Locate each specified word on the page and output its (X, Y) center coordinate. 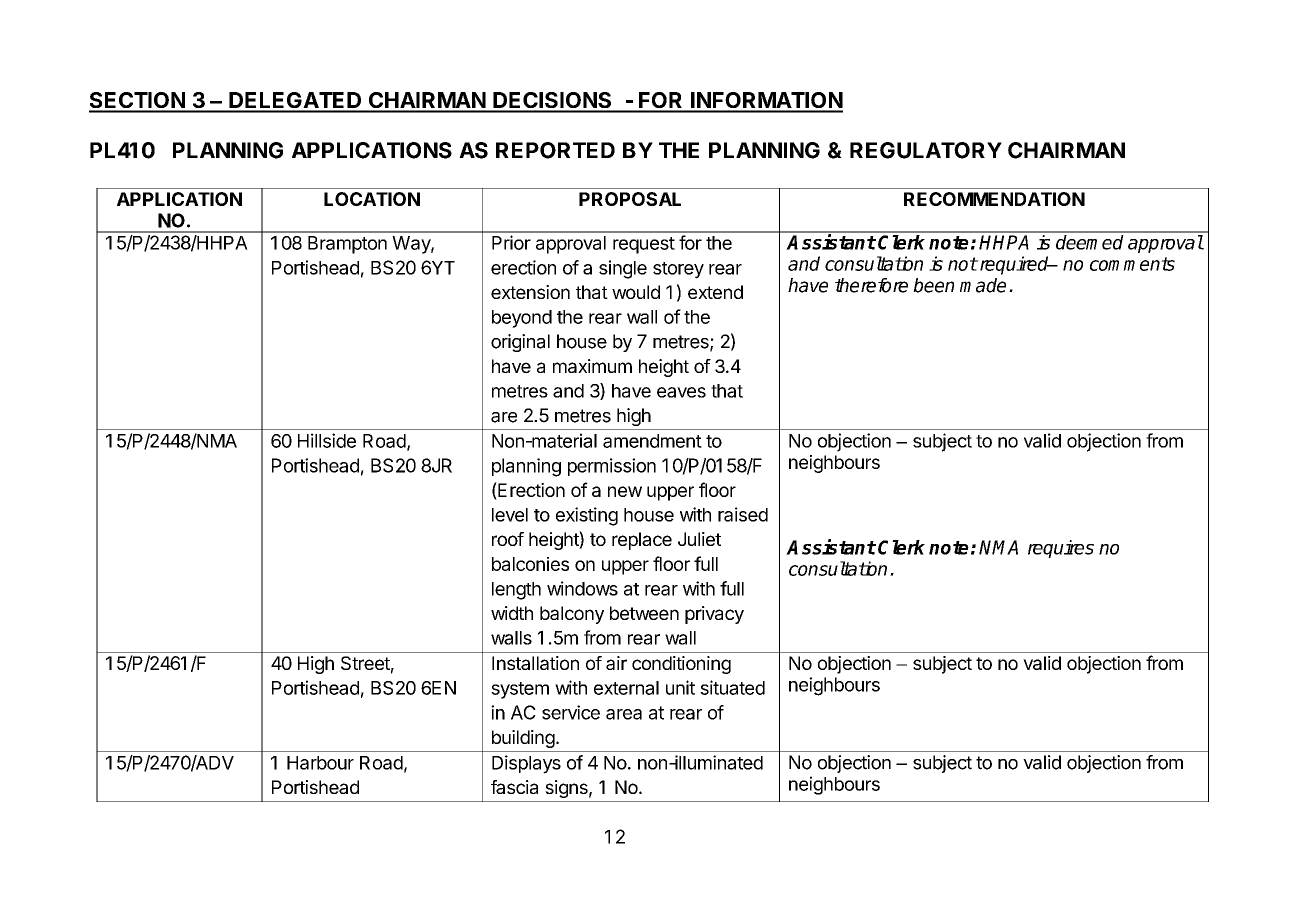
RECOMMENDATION (994, 199)
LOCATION (372, 199)
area (624, 714)
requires (1061, 549)
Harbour (320, 763)
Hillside (327, 440)
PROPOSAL (630, 199)
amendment (652, 441)
